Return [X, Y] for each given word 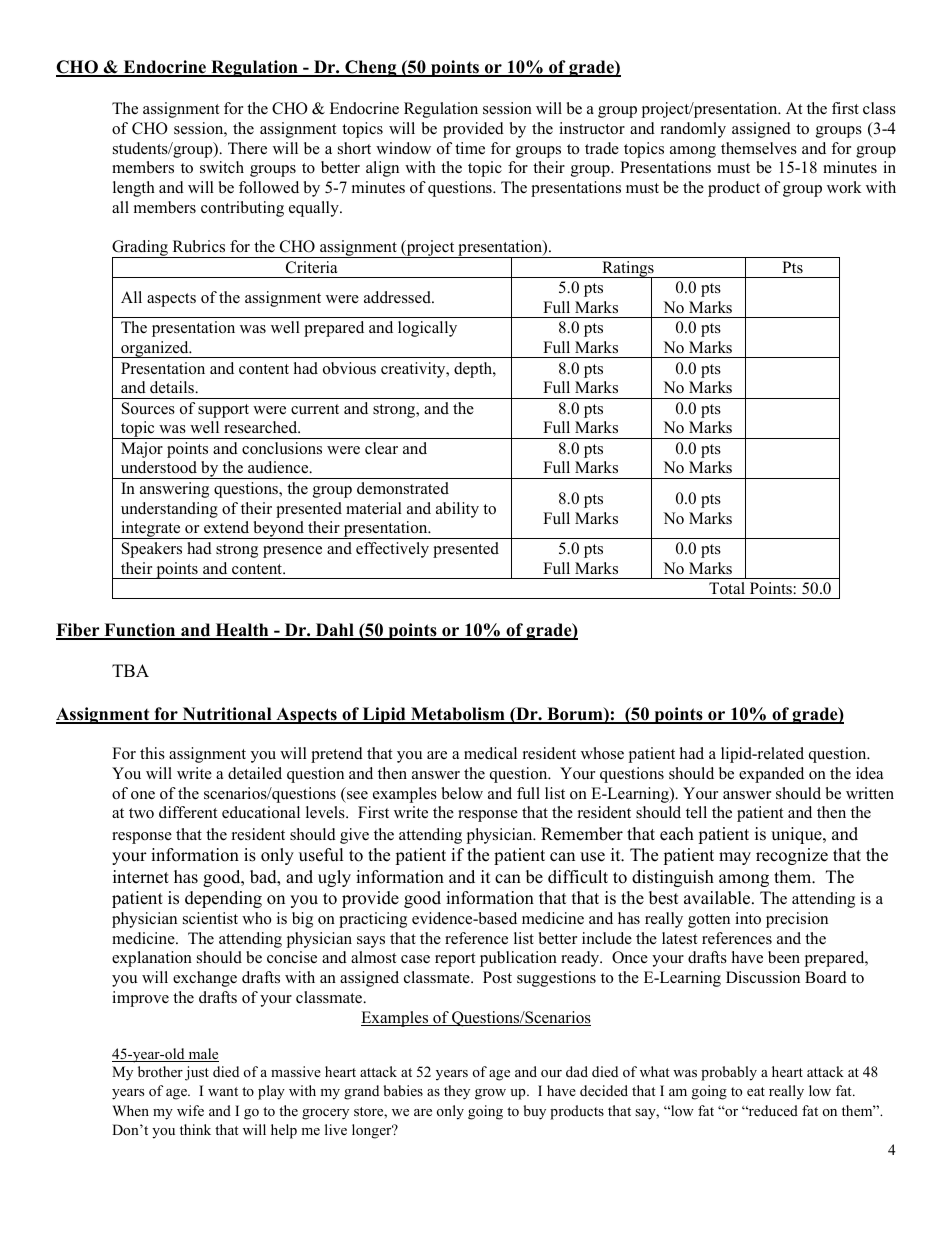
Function [140, 631]
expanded [771, 775]
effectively [392, 550]
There [247, 148]
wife [190, 1110]
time [470, 148]
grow [490, 1094]
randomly [693, 130]
